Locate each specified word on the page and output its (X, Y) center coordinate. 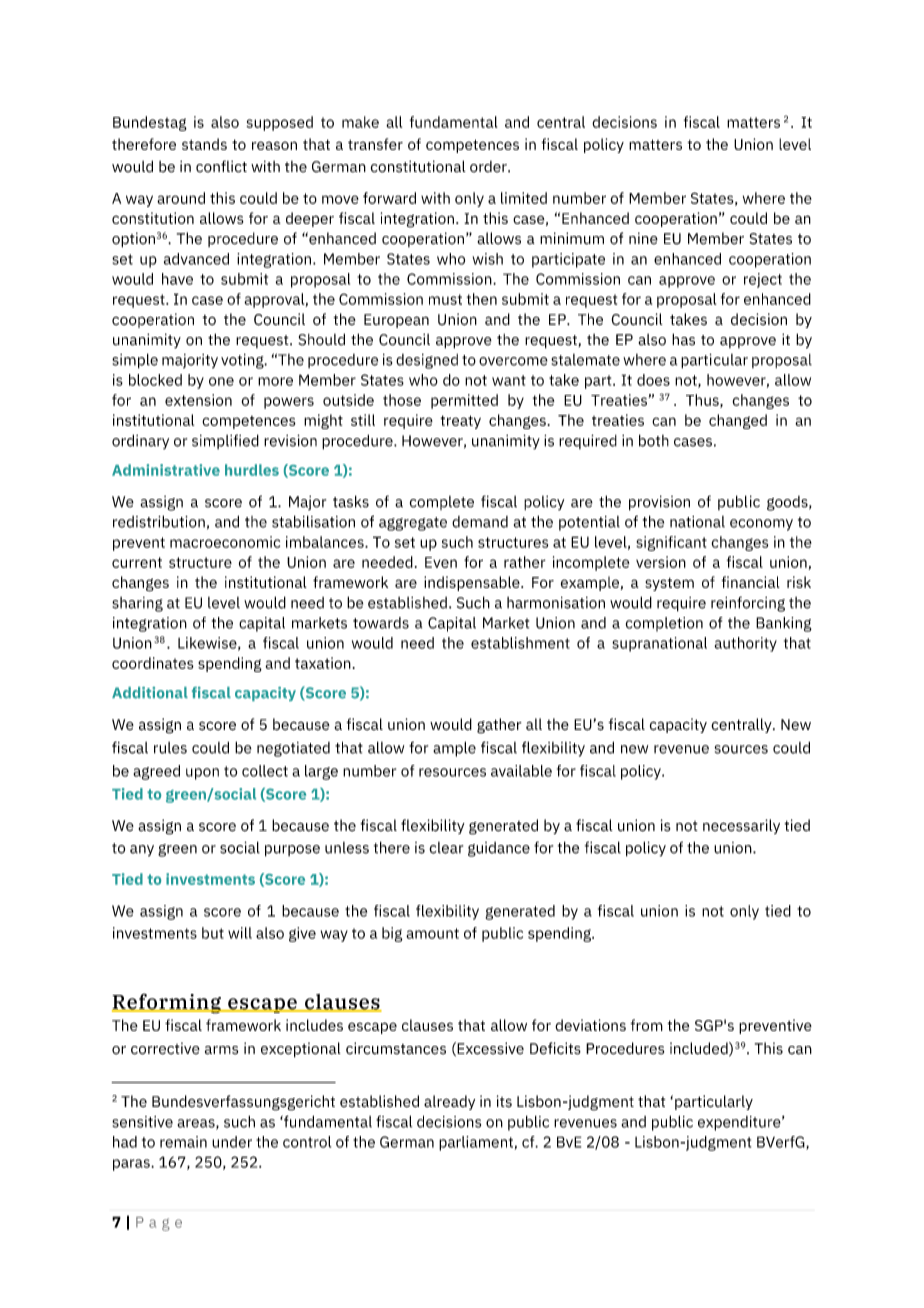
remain (183, 1142)
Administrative (166, 470)
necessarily (741, 826)
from (646, 1025)
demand (480, 522)
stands (204, 144)
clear (446, 848)
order (489, 167)
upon (202, 774)
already (449, 1102)
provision (659, 503)
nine (643, 238)
